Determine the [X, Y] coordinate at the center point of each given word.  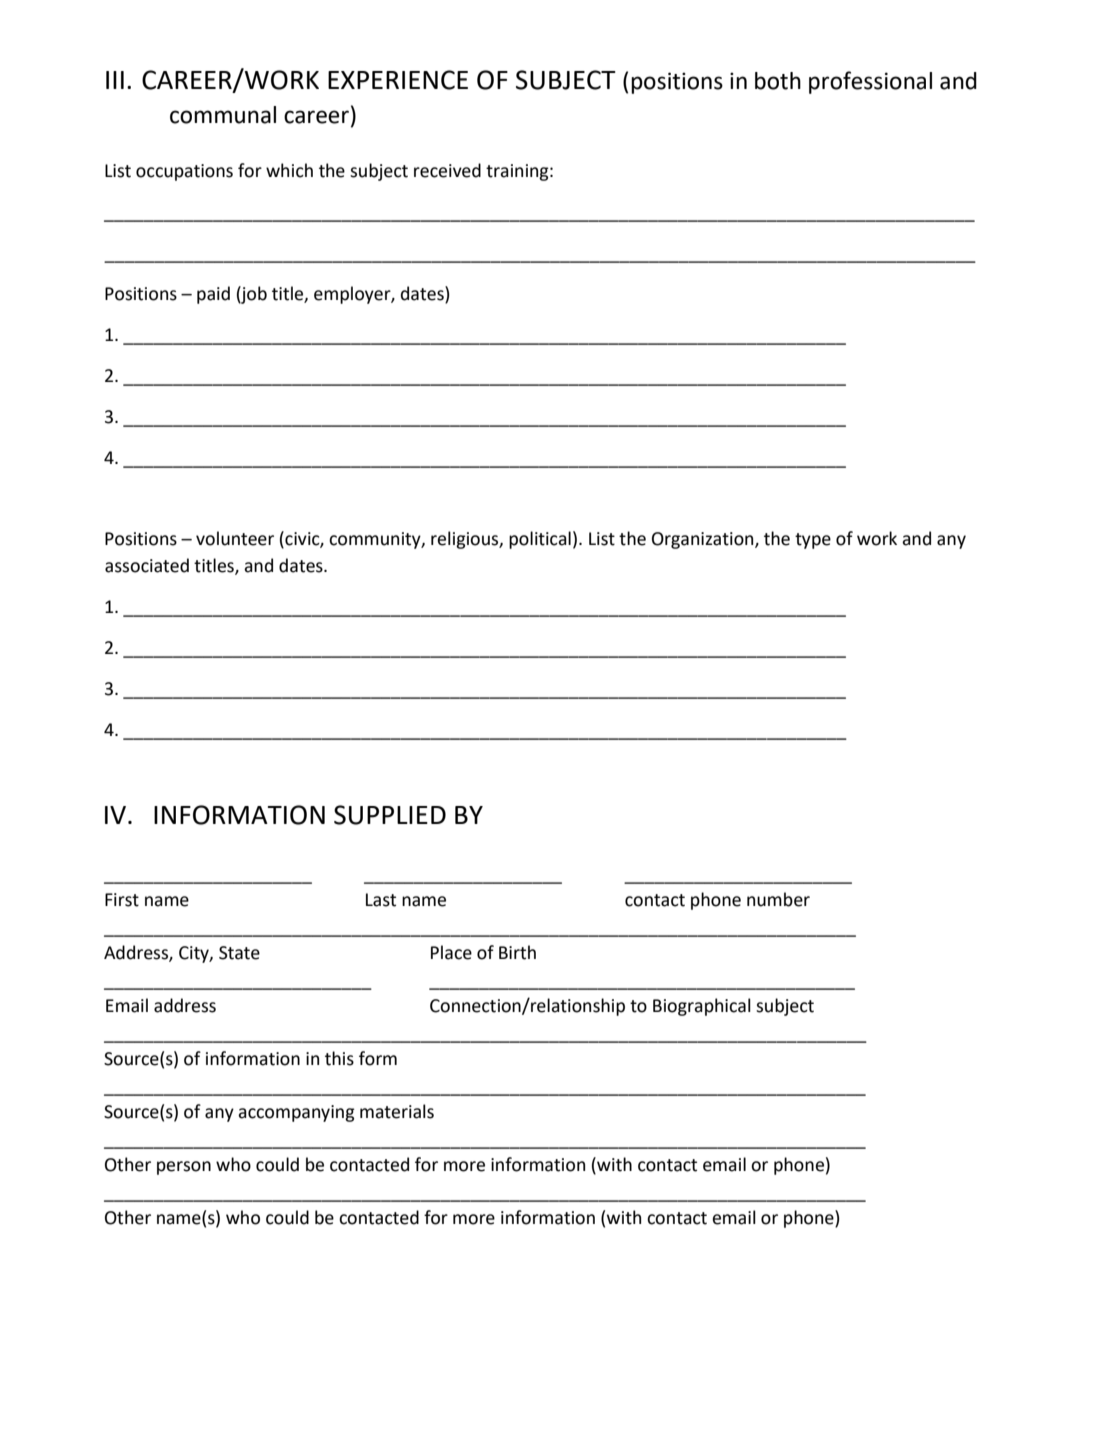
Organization [704, 540]
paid [213, 295]
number [778, 899]
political [540, 540]
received [447, 170]
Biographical [702, 1007]
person [184, 1168]
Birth [517, 952]
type [813, 541]
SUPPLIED [390, 815]
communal [223, 115]
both [778, 81]
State [239, 953]
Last [381, 900]
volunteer [235, 538]
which [289, 170]
